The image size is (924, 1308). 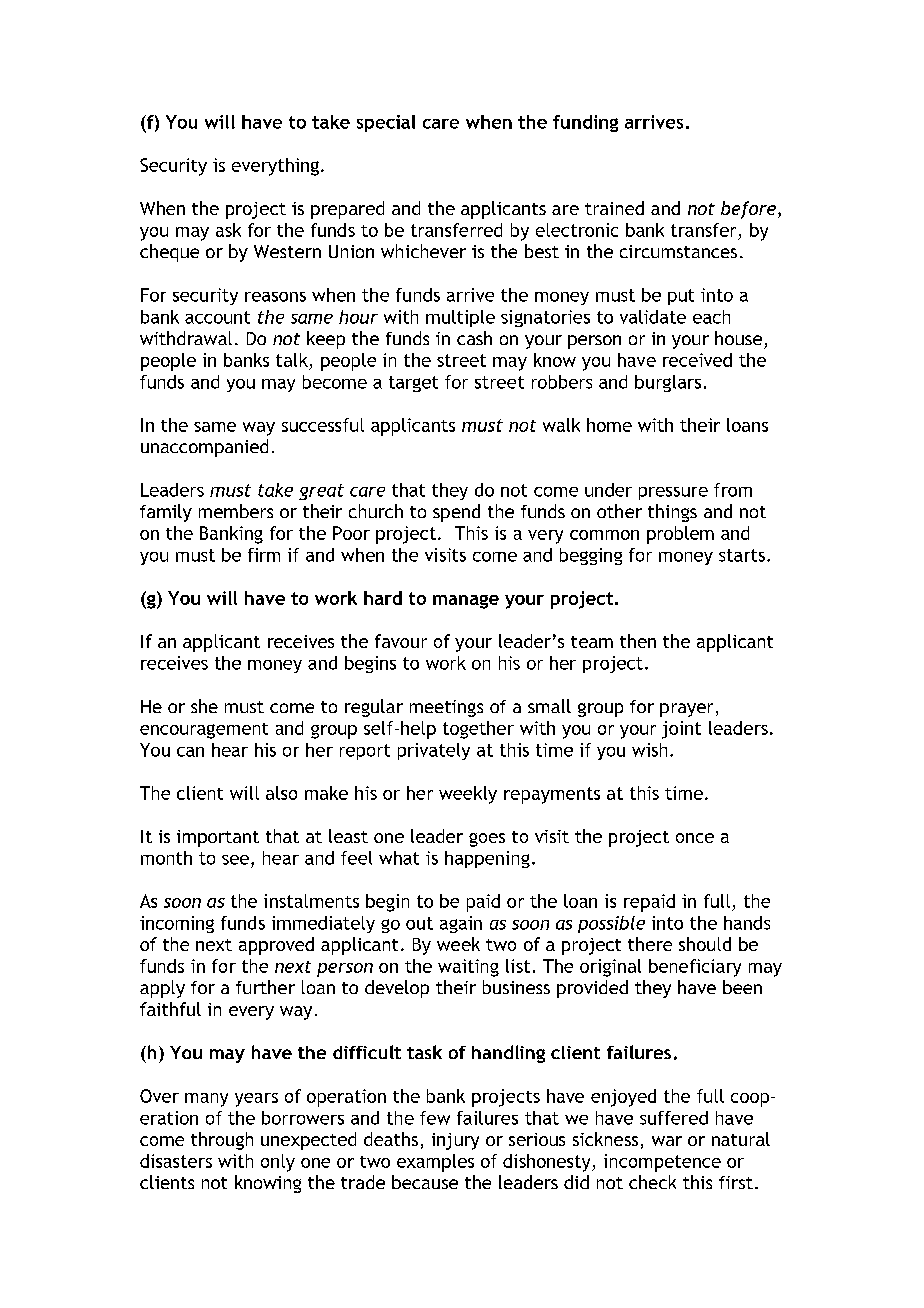 What do you see at coordinates (705, 944) in the screenshot?
I see `should` at bounding box center [705, 944].
